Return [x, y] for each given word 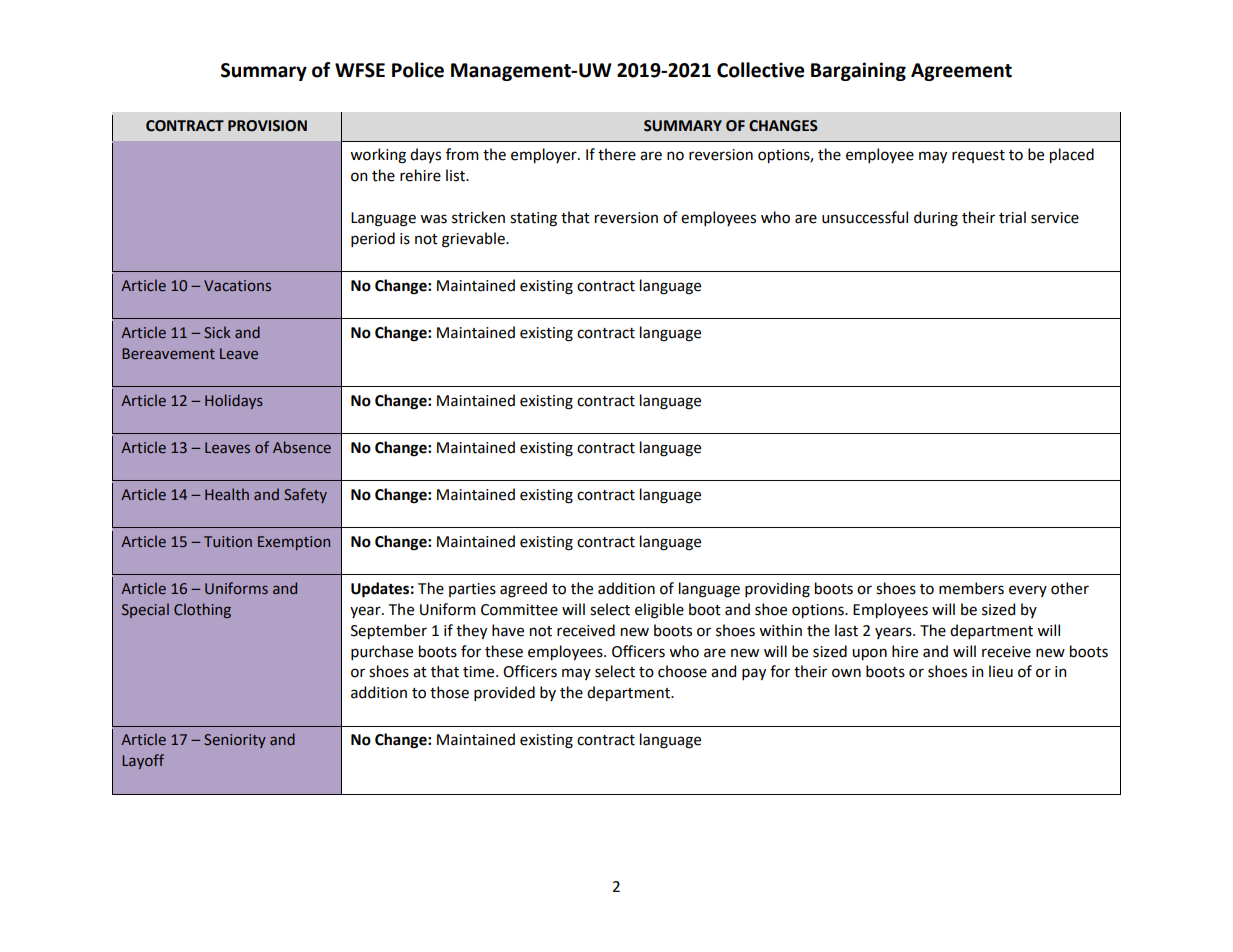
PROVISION [267, 126]
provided [504, 693]
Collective [761, 70]
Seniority [235, 741]
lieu [1001, 671]
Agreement [961, 72]
